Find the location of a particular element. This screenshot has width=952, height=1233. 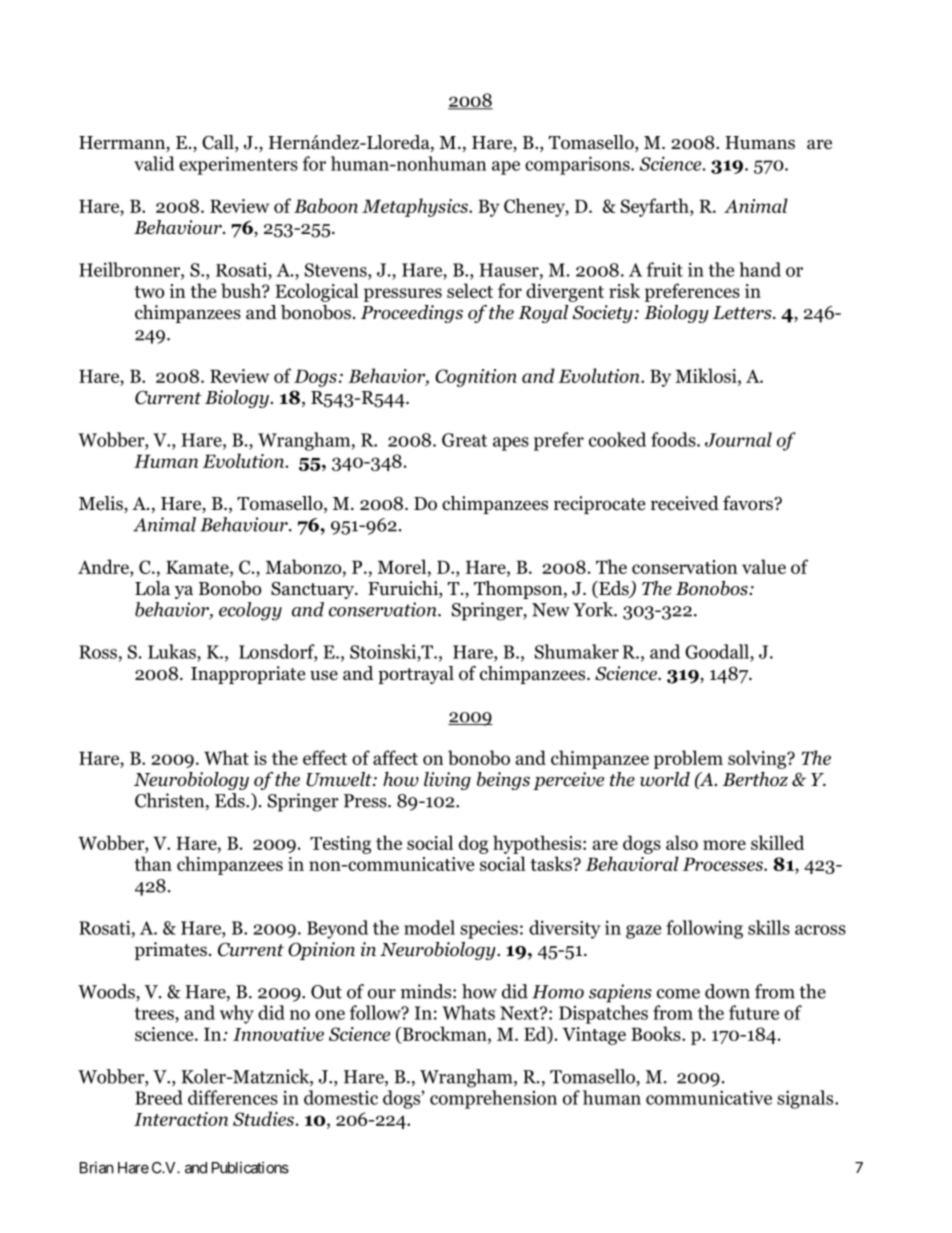

Melis is located at coordinates (102, 504).
